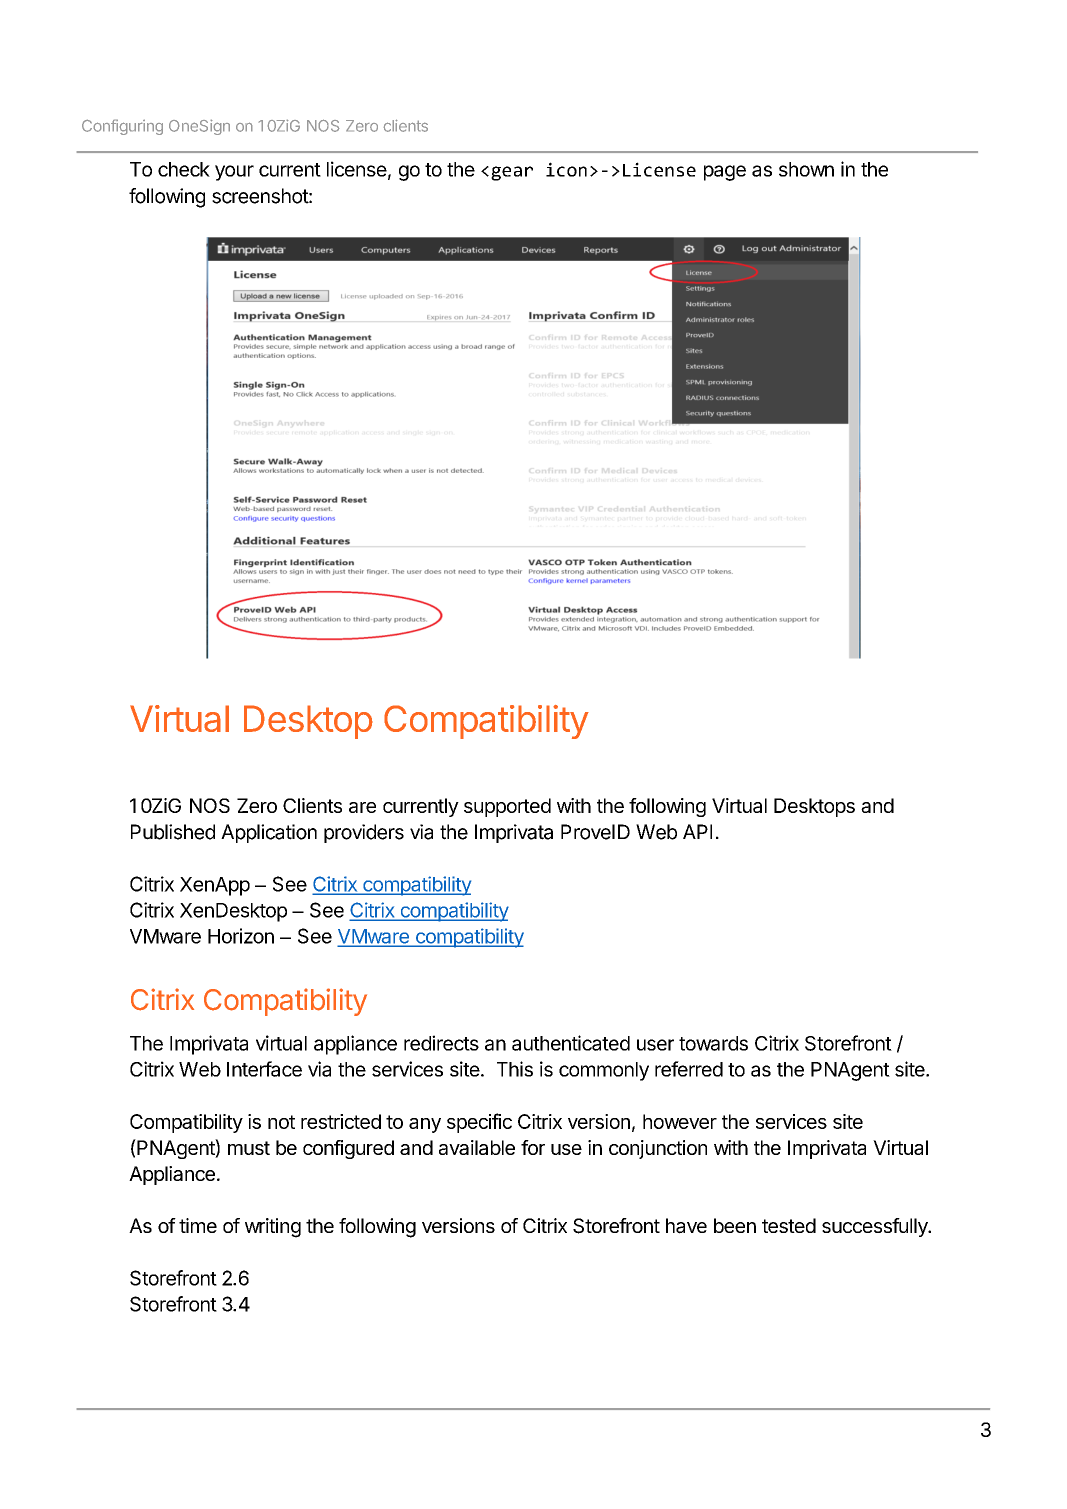 Image resolution: width=1067 pixels, height=1509 pixels. I want to click on gear, so click(512, 173).
